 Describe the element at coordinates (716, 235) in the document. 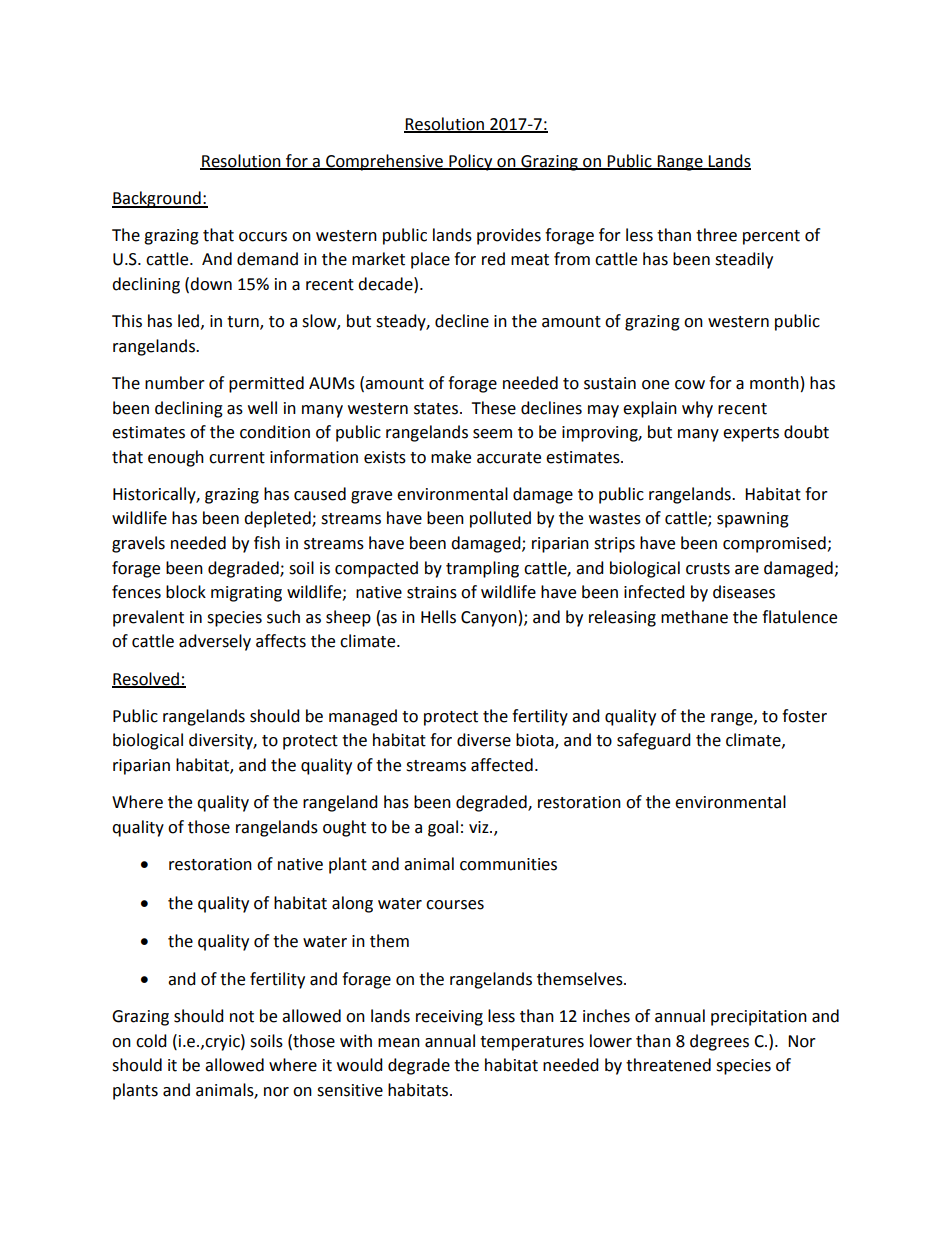

I see `three` at that location.
